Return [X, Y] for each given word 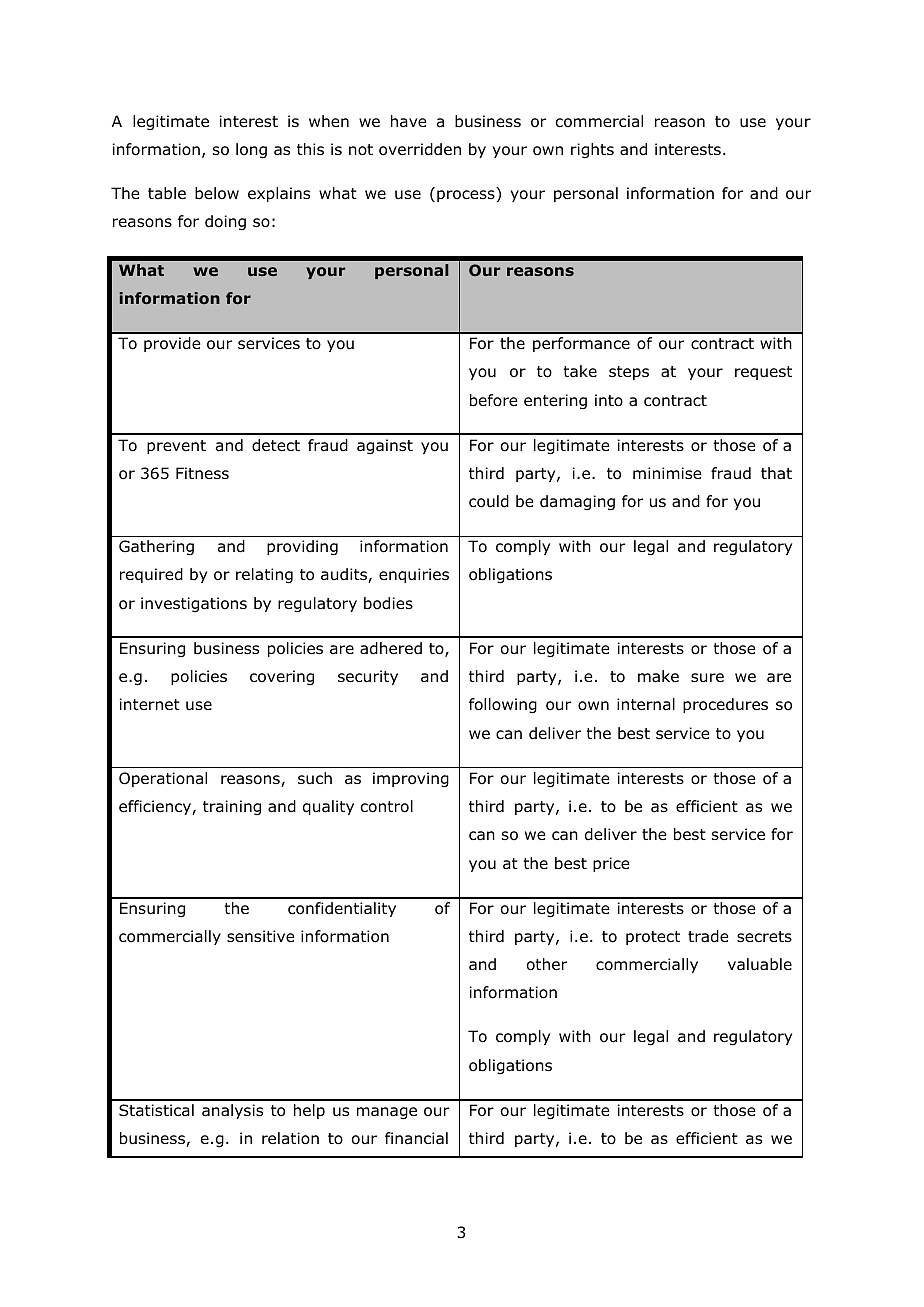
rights [592, 150]
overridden [420, 149]
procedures [725, 705]
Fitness [202, 473]
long [251, 151]
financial [416, 1138]
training [232, 807]
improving [411, 780]
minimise [667, 473]
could [489, 501]
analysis [232, 1111]
